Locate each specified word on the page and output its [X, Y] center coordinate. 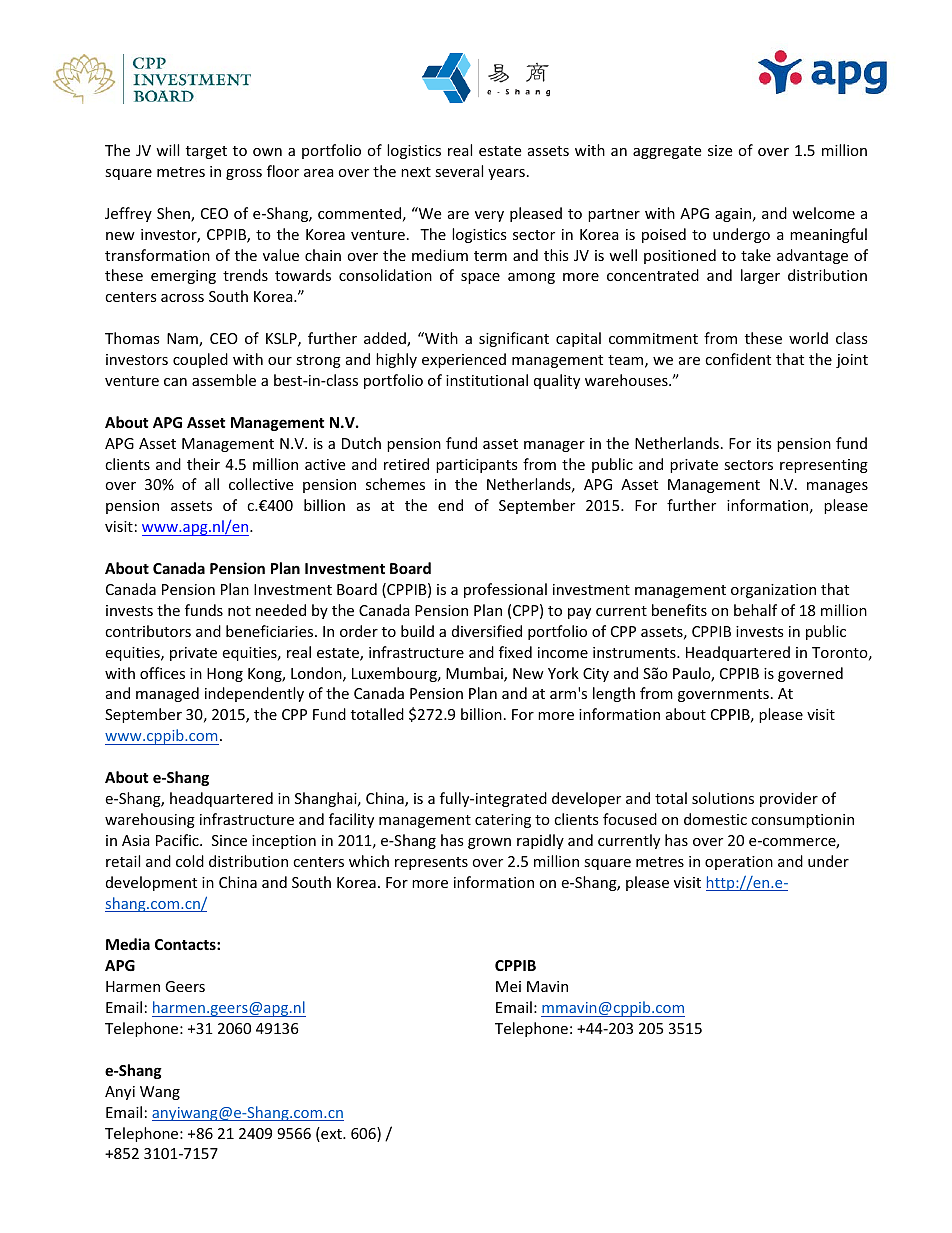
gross [244, 174]
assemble [224, 380]
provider [789, 799]
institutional [487, 380]
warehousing [150, 820]
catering [503, 821]
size [720, 150]
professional [505, 590]
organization [773, 591]
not [239, 611]
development [151, 883]
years [506, 174]
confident [738, 359]
